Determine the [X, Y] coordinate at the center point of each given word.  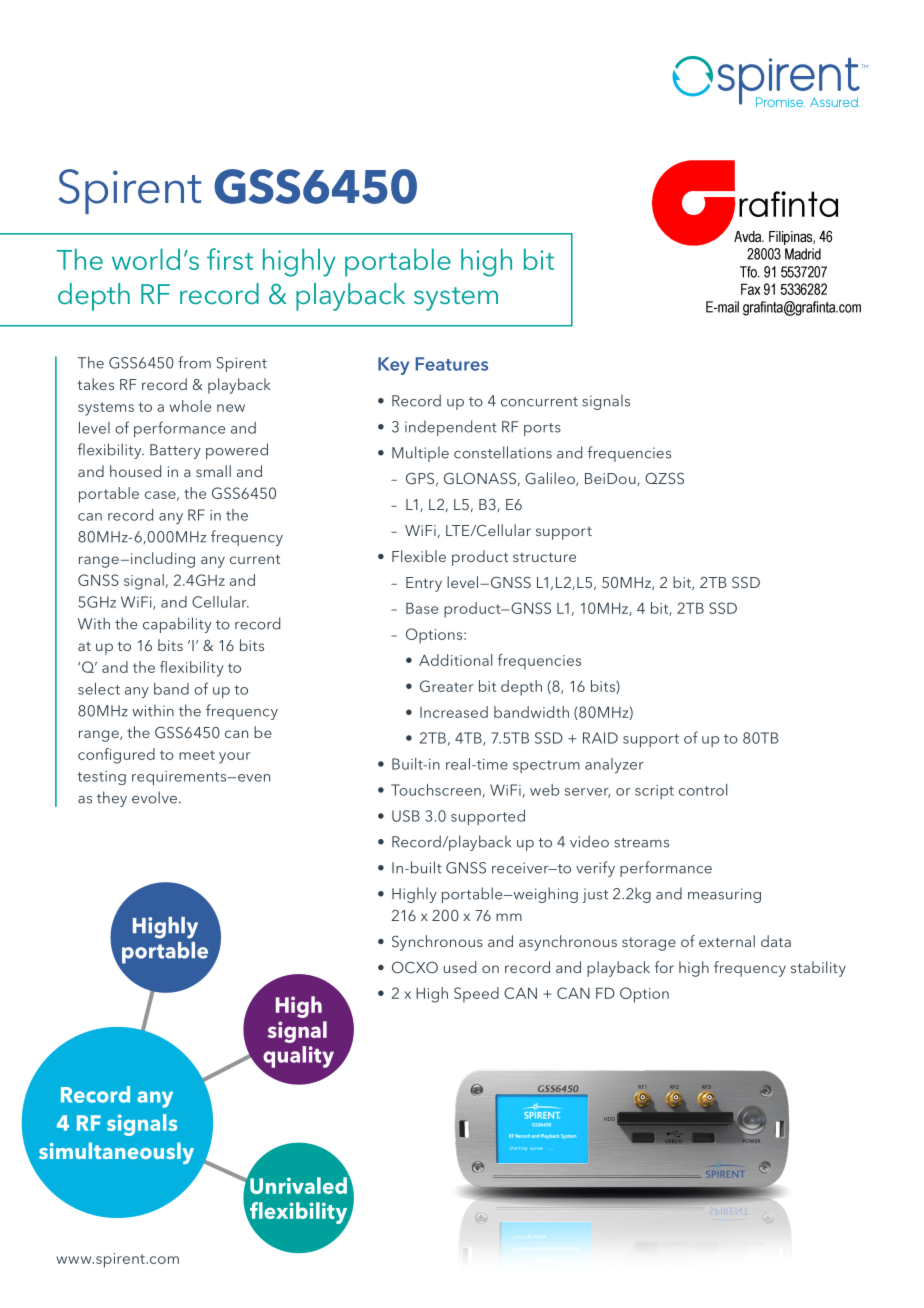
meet [197, 755]
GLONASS [480, 478]
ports [542, 429]
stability [818, 969]
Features [452, 364]
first [230, 259]
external [727, 941]
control [703, 790]
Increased [454, 712]
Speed [476, 995]
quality [300, 1058]
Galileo [551, 479]
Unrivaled [298, 1185]
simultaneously [116, 1153]
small [213, 471]
